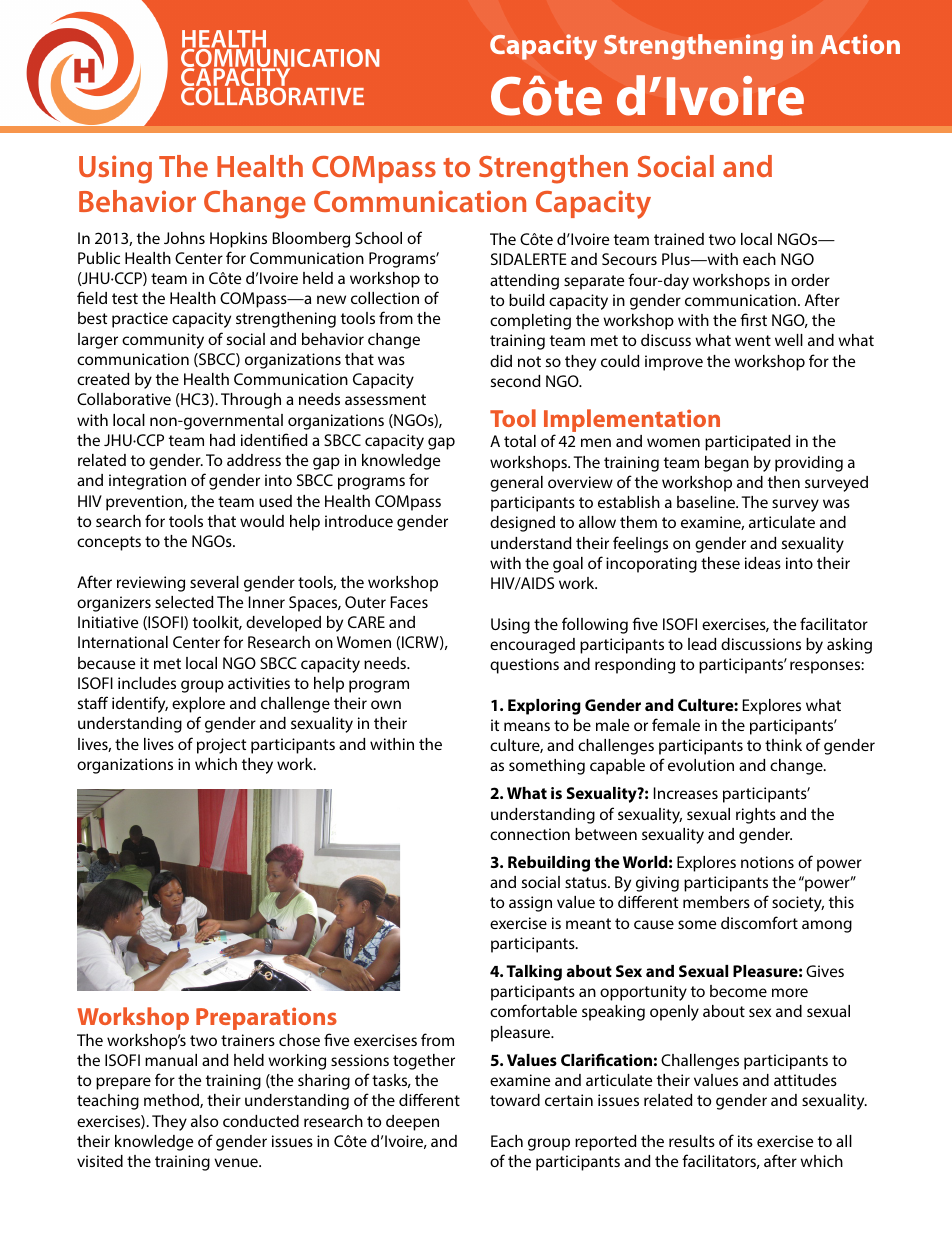  I want to click on Action, so click(860, 44).
